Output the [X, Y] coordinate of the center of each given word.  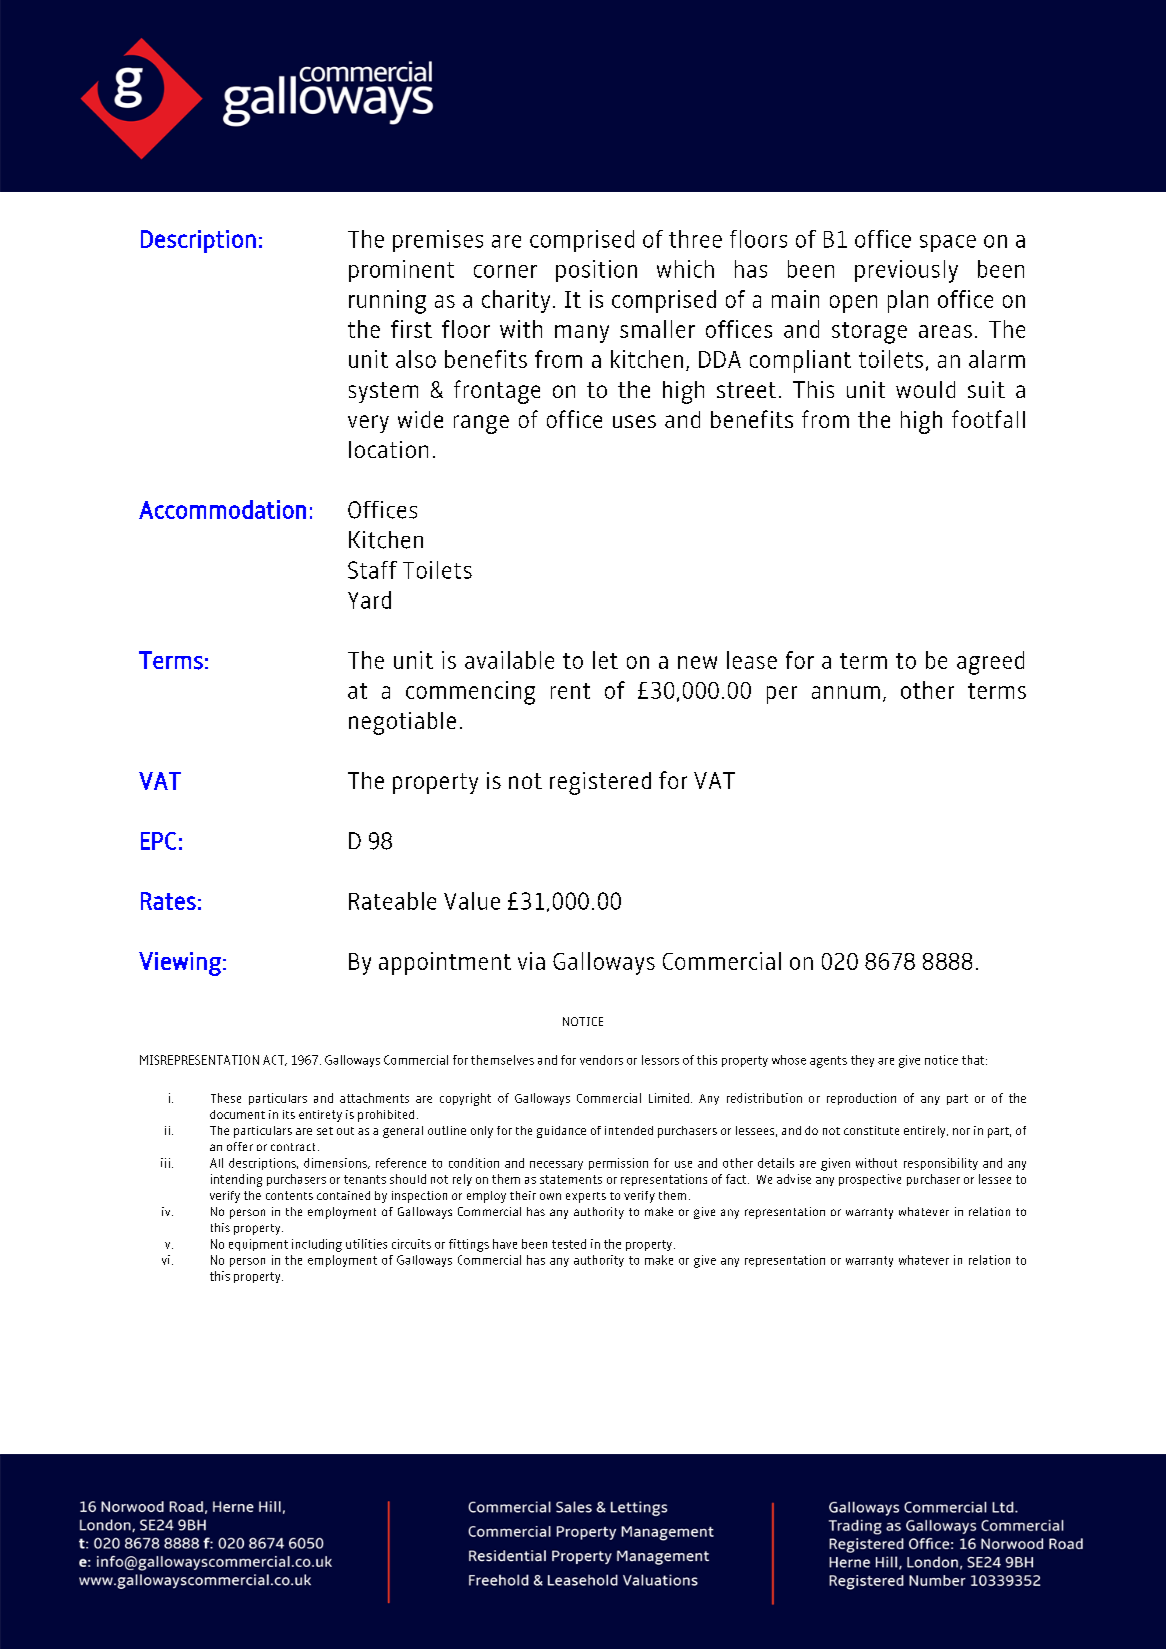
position [596, 271]
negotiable [402, 723]
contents [289, 1195]
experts [586, 1197]
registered [600, 783]
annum [846, 692]
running [387, 302]
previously [906, 271]
